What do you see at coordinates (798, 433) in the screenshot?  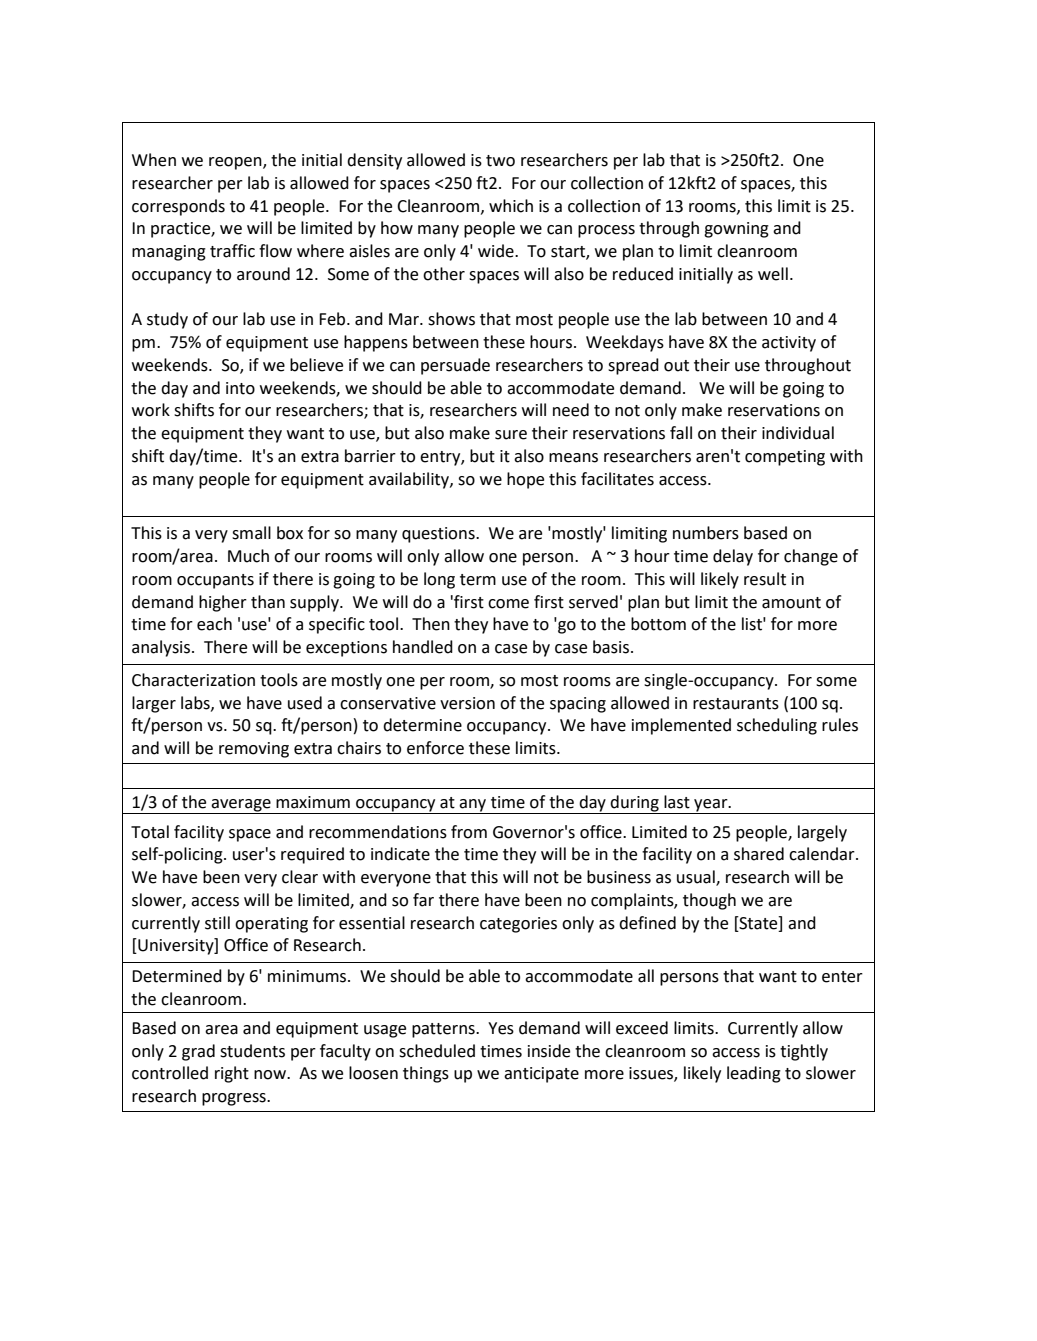 I see `individual` at bounding box center [798, 433].
